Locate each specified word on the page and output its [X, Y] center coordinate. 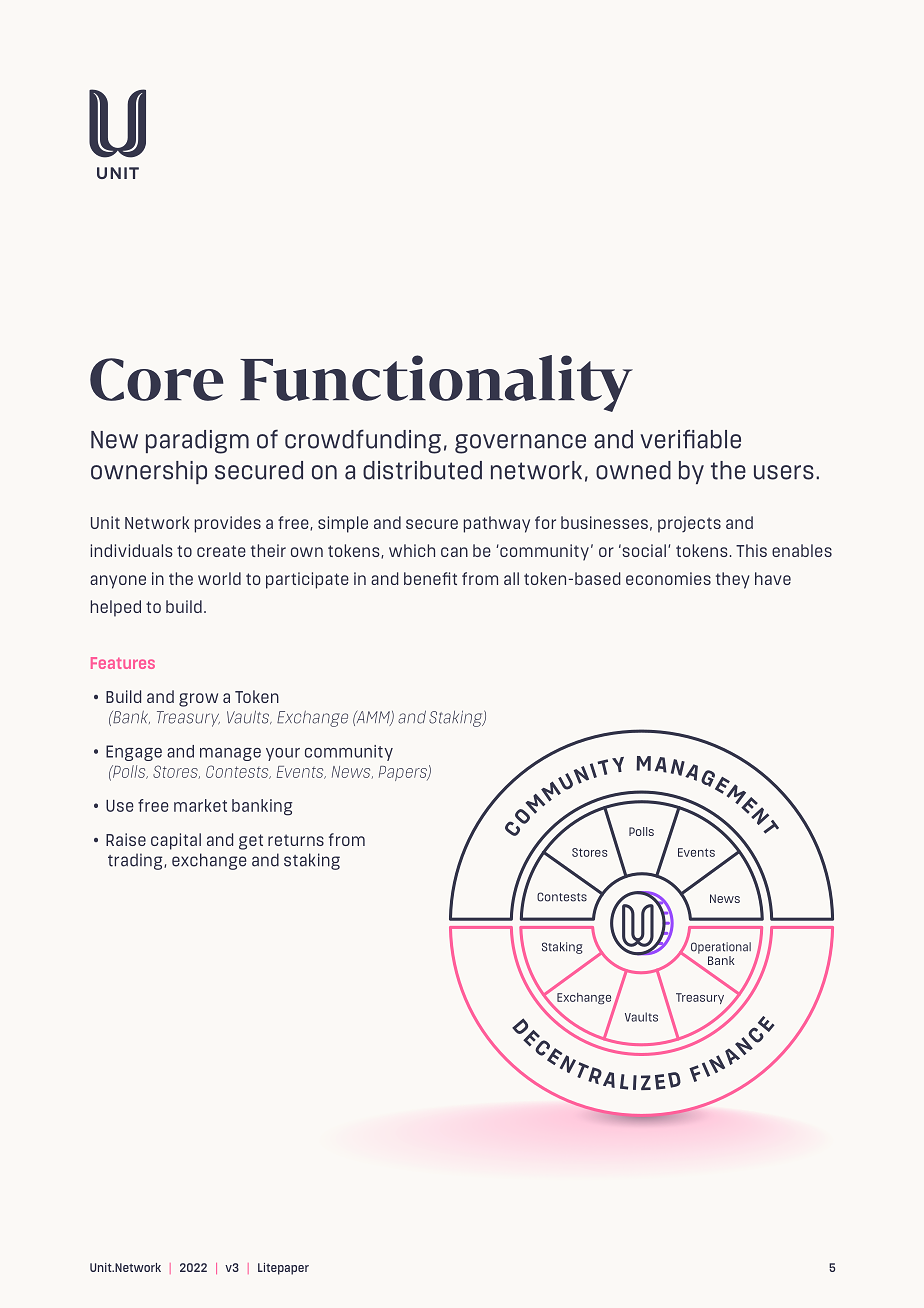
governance [520, 444]
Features [123, 663]
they [733, 580]
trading [136, 861]
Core [157, 379]
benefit [430, 578]
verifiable [690, 439]
